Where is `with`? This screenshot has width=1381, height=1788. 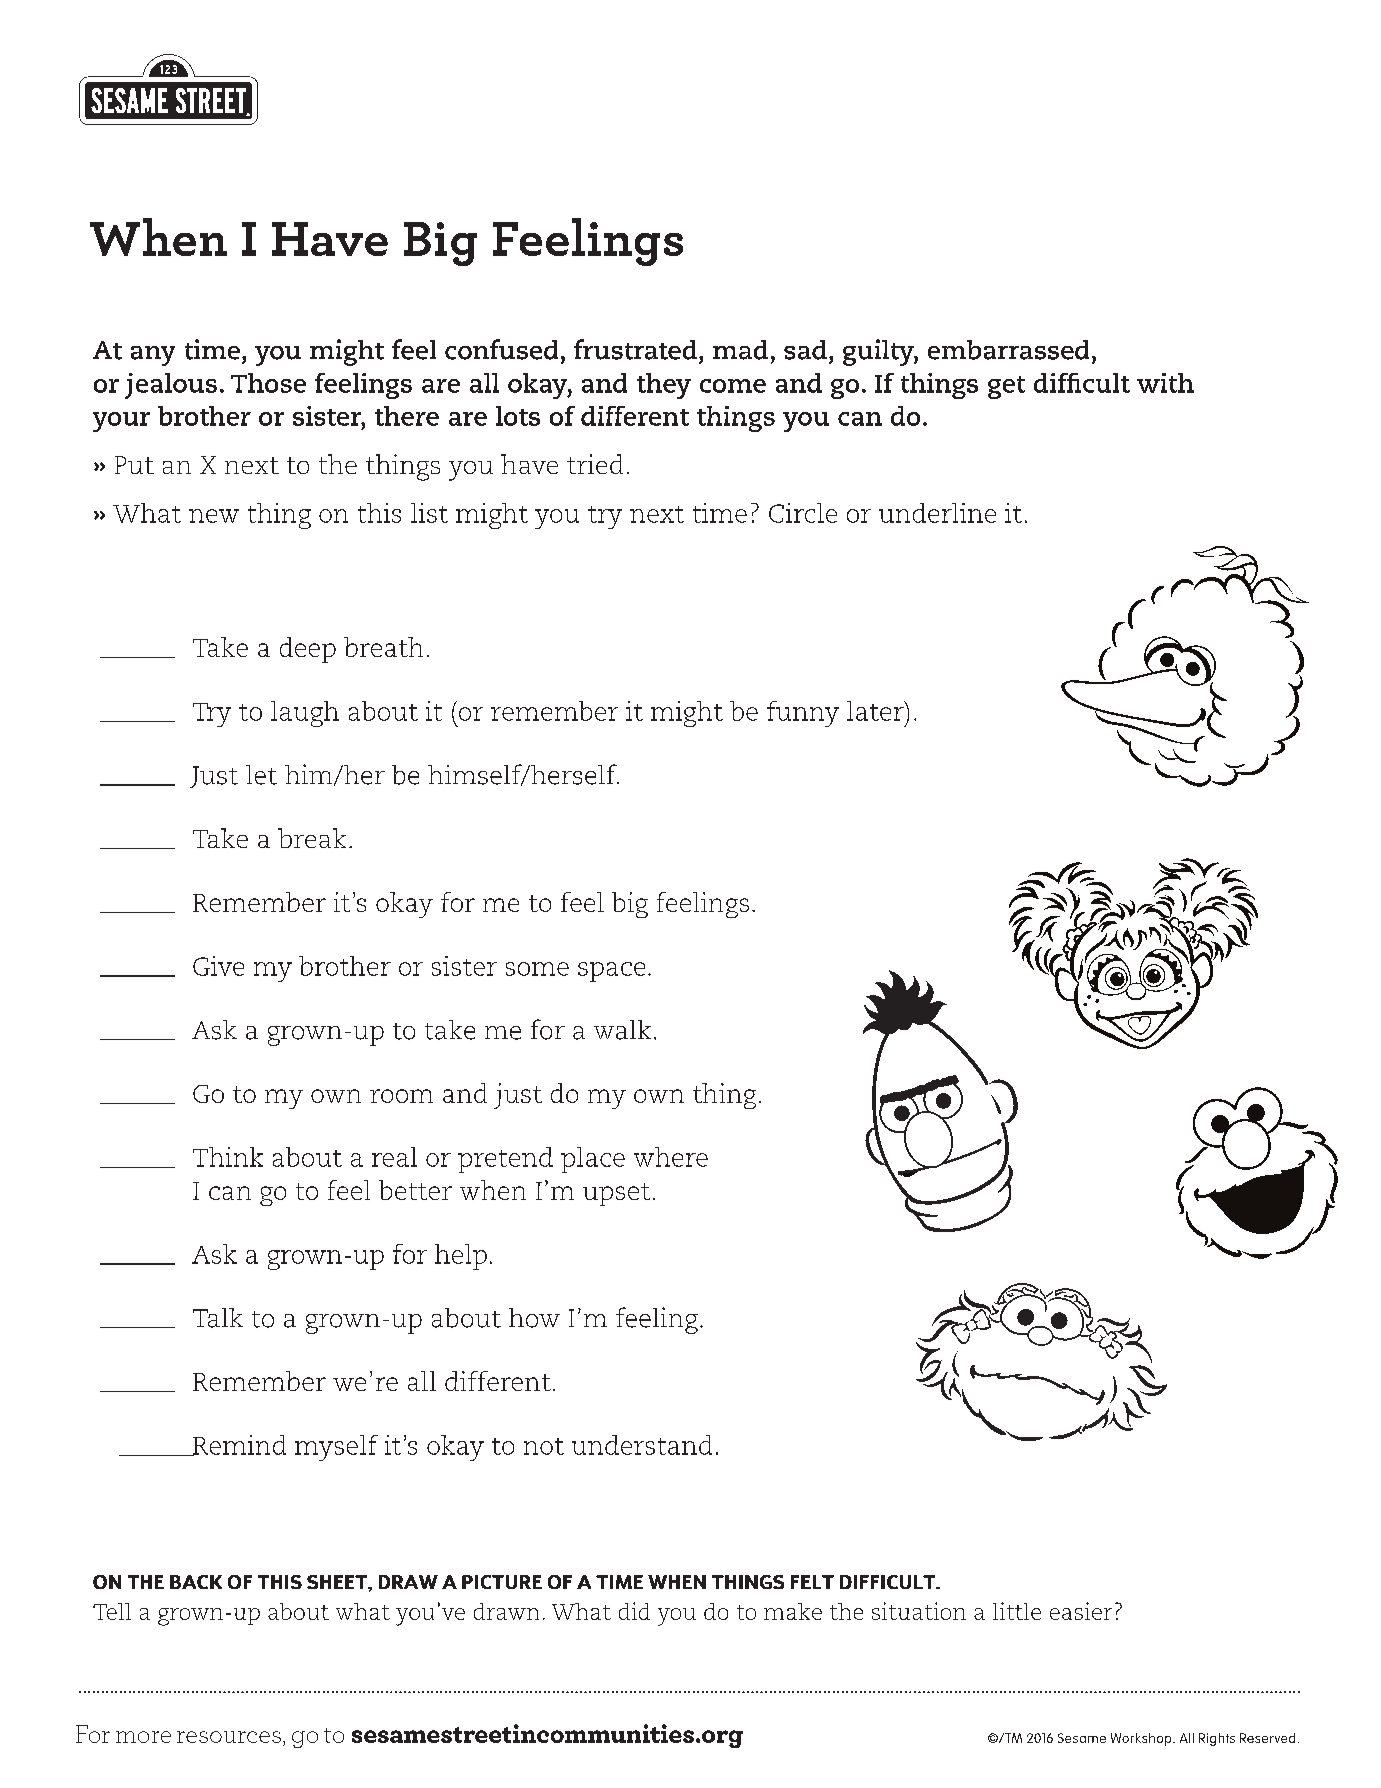 with is located at coordinates (1165, 383).
